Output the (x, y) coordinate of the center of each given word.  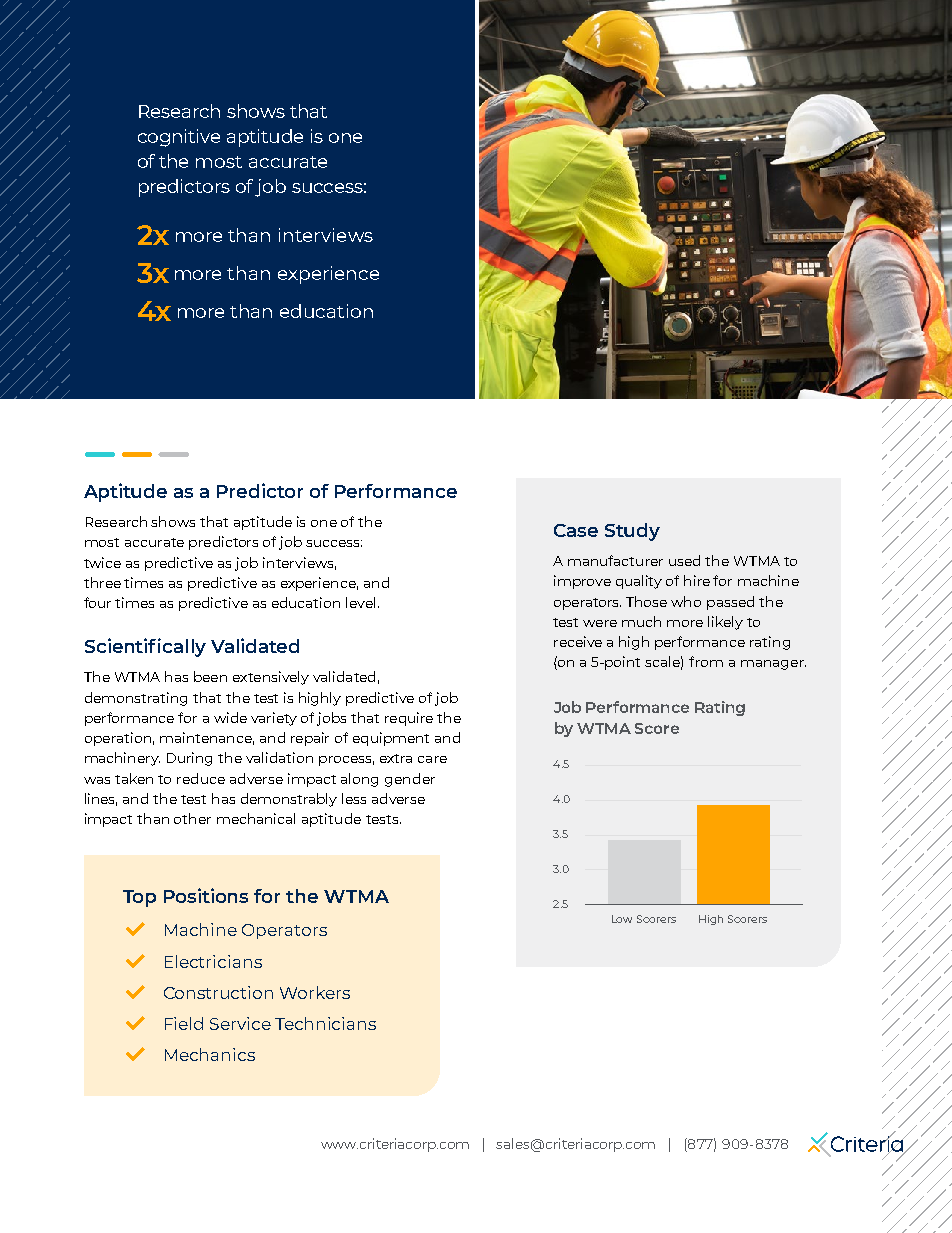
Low (622, 919)
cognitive (179, 138)
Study (632, 532)
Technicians (325, 1023)
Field (184, 1023)
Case (576, 530)
